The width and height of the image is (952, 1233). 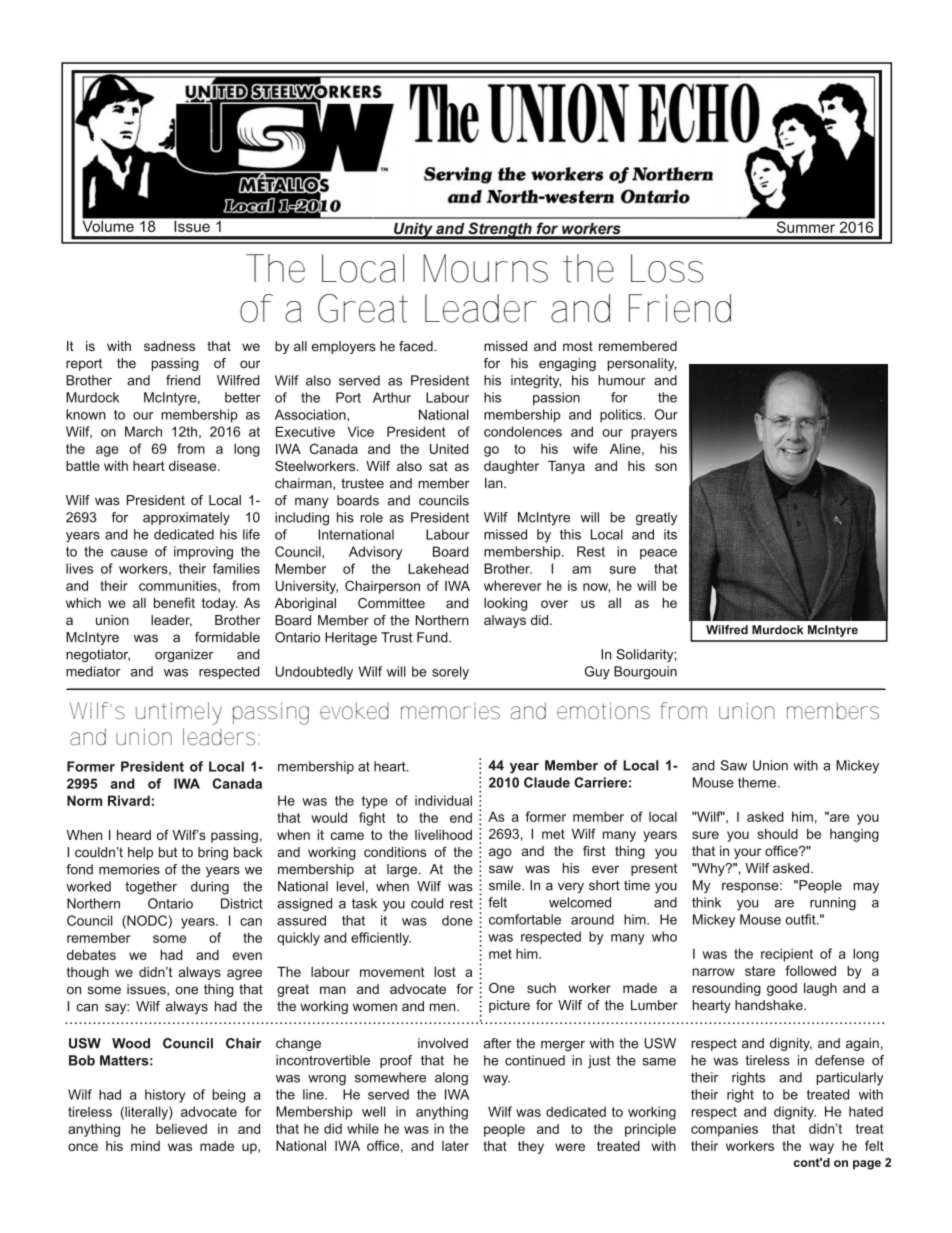 I want to click on Loss, so click(x=667, y=268).
